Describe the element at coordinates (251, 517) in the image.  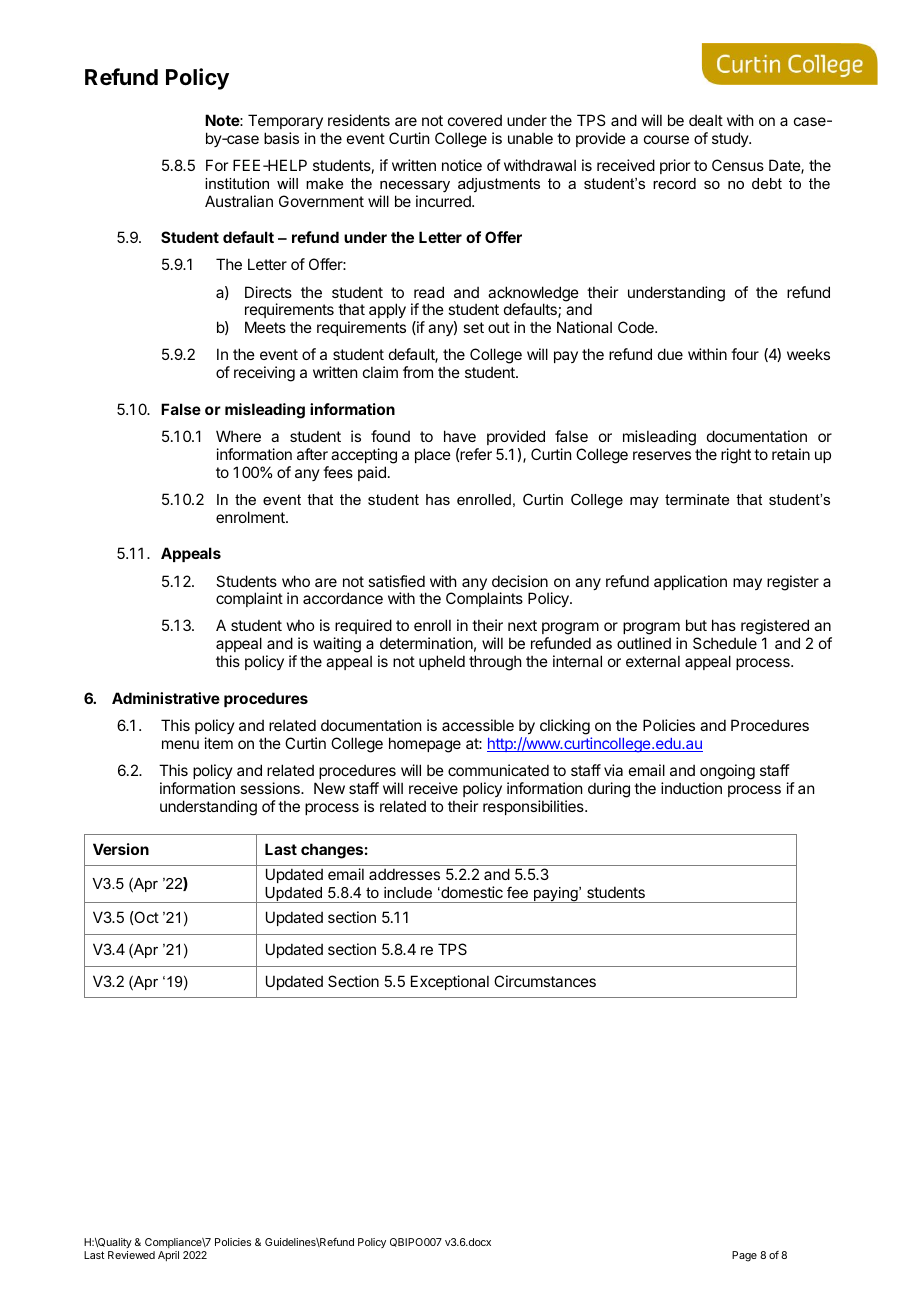
I see `enrolment` at that location.
